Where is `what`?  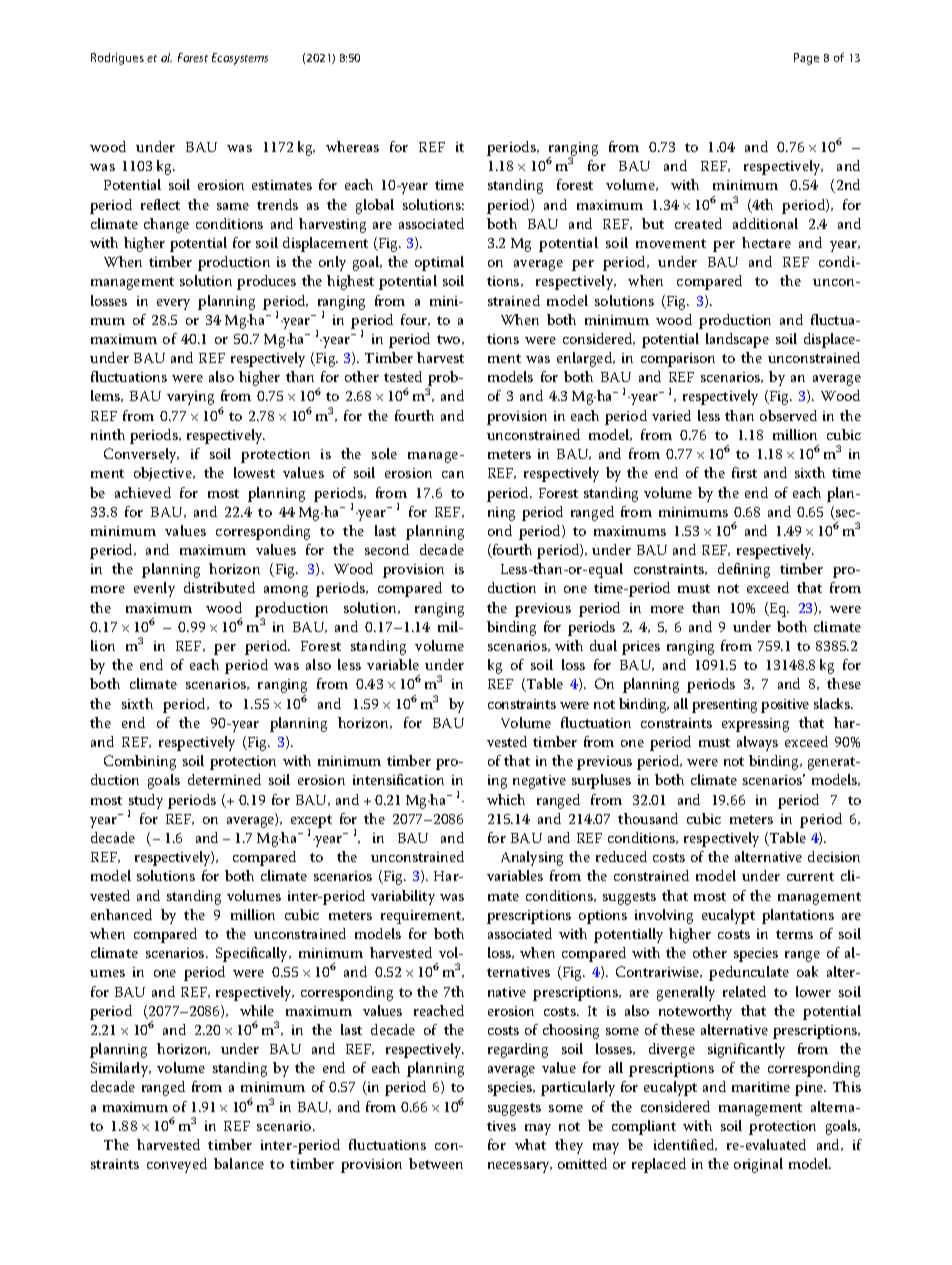 what is located at coordinates (530, 1144).
